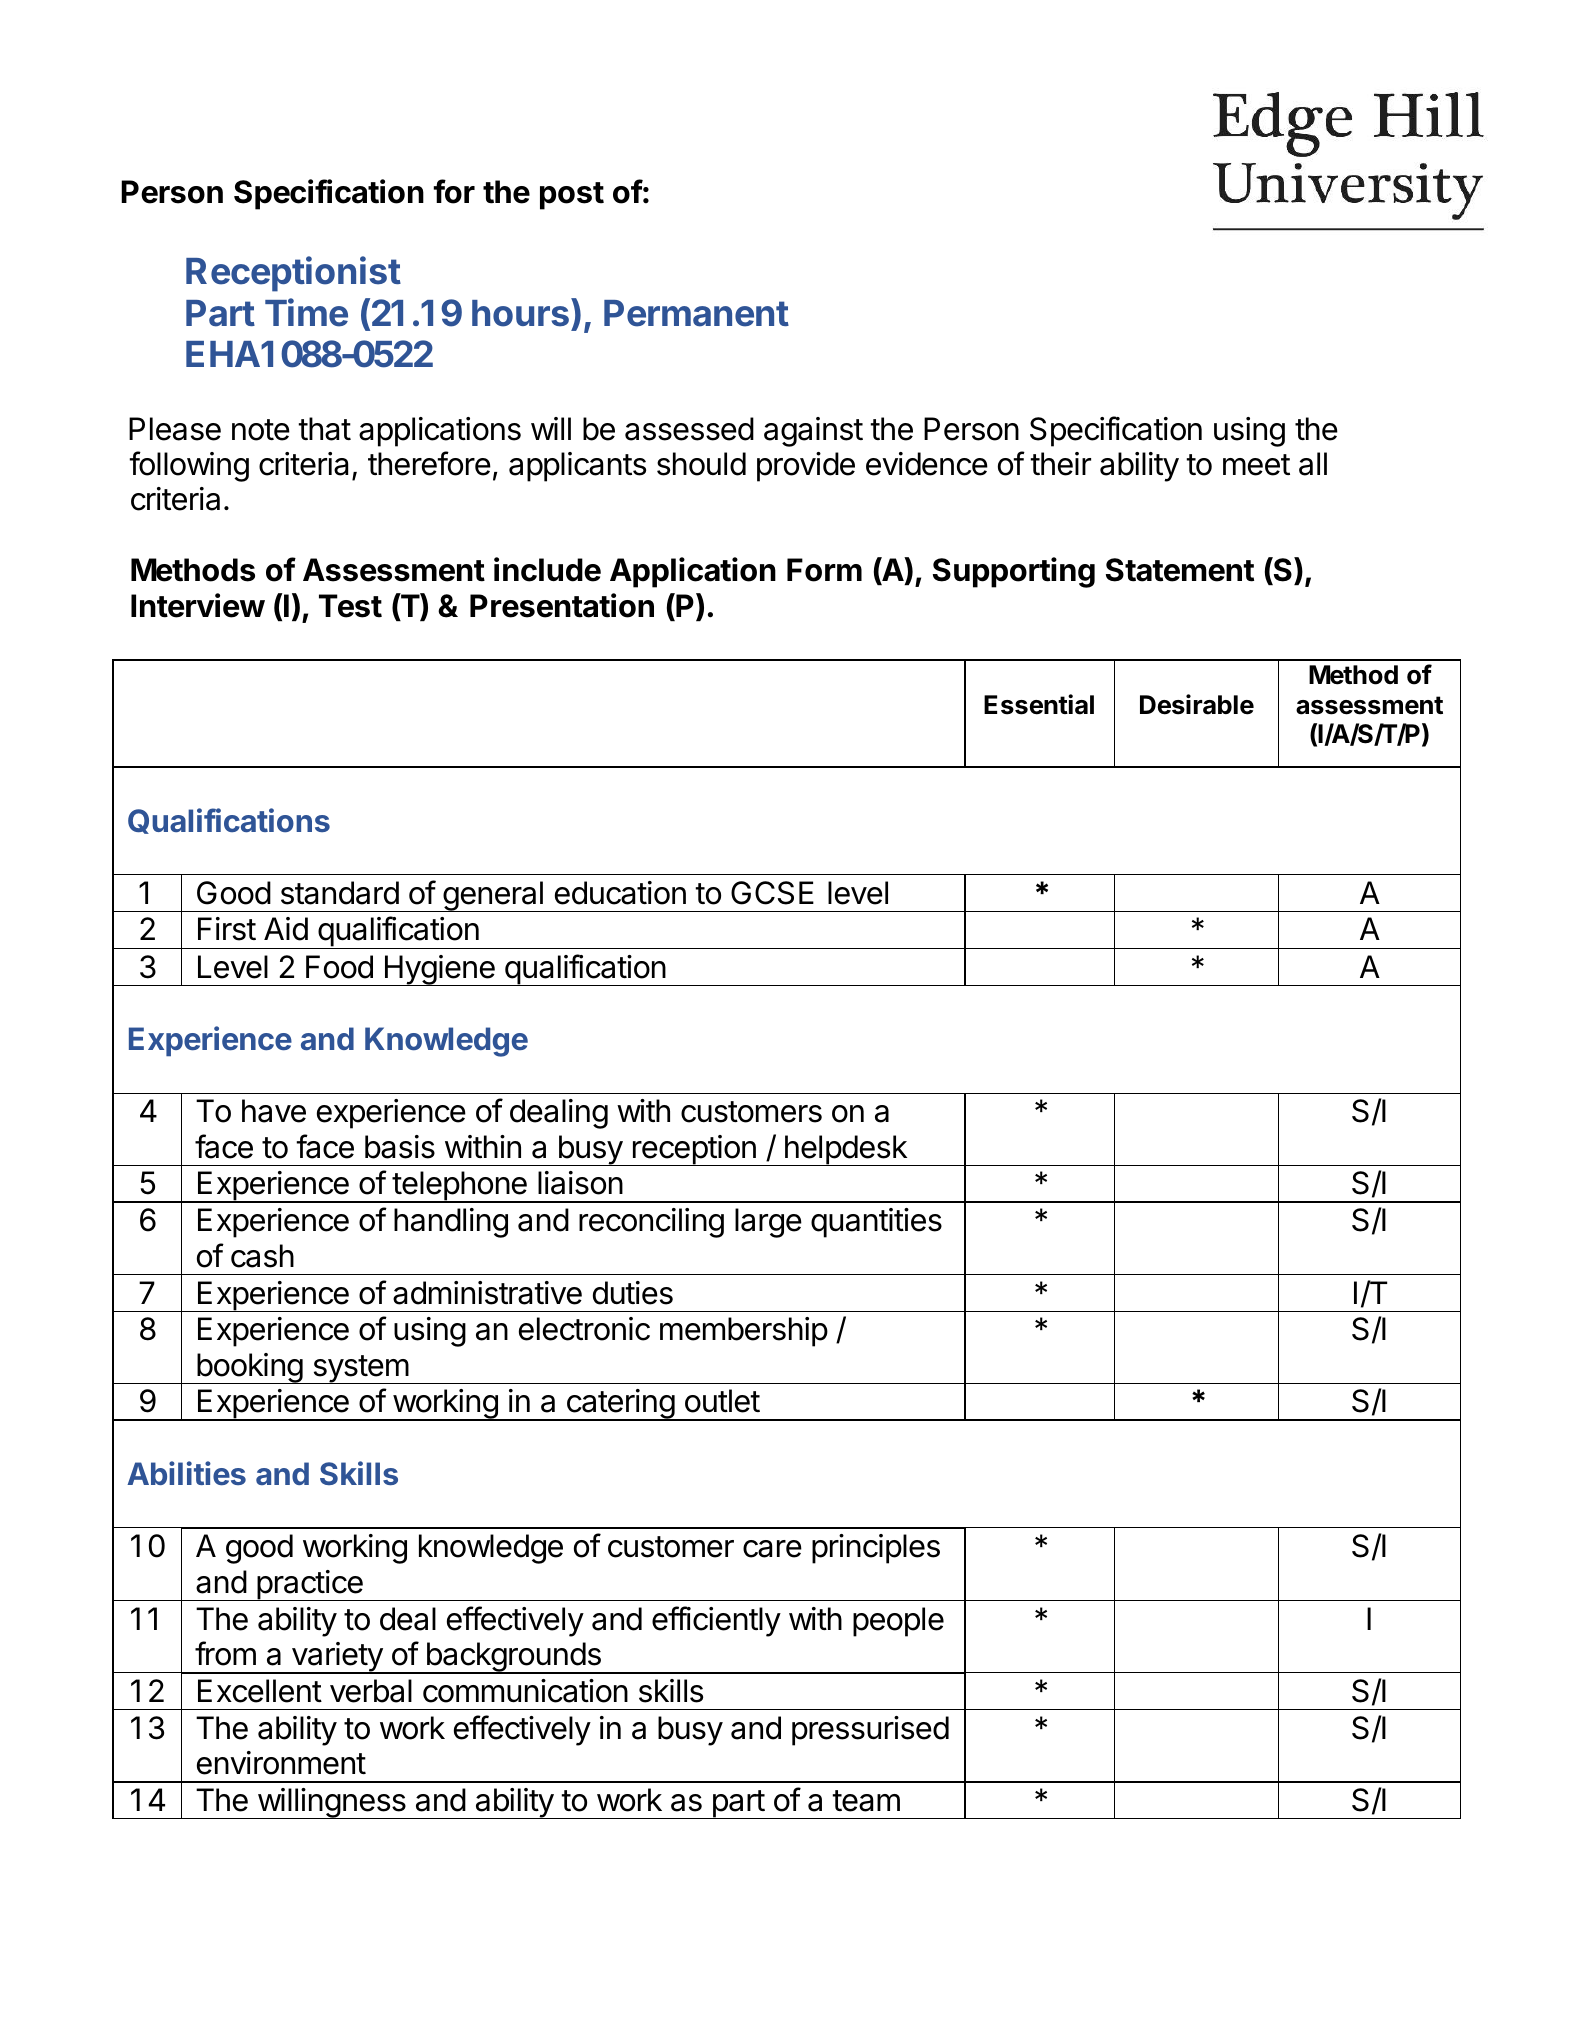 Image resolution: width=1573 pixels, height=2035 pixels. What do you see at coordinates (870, 1731) in the image?
I see `pressurised` at bounding box center [870, 1731].
